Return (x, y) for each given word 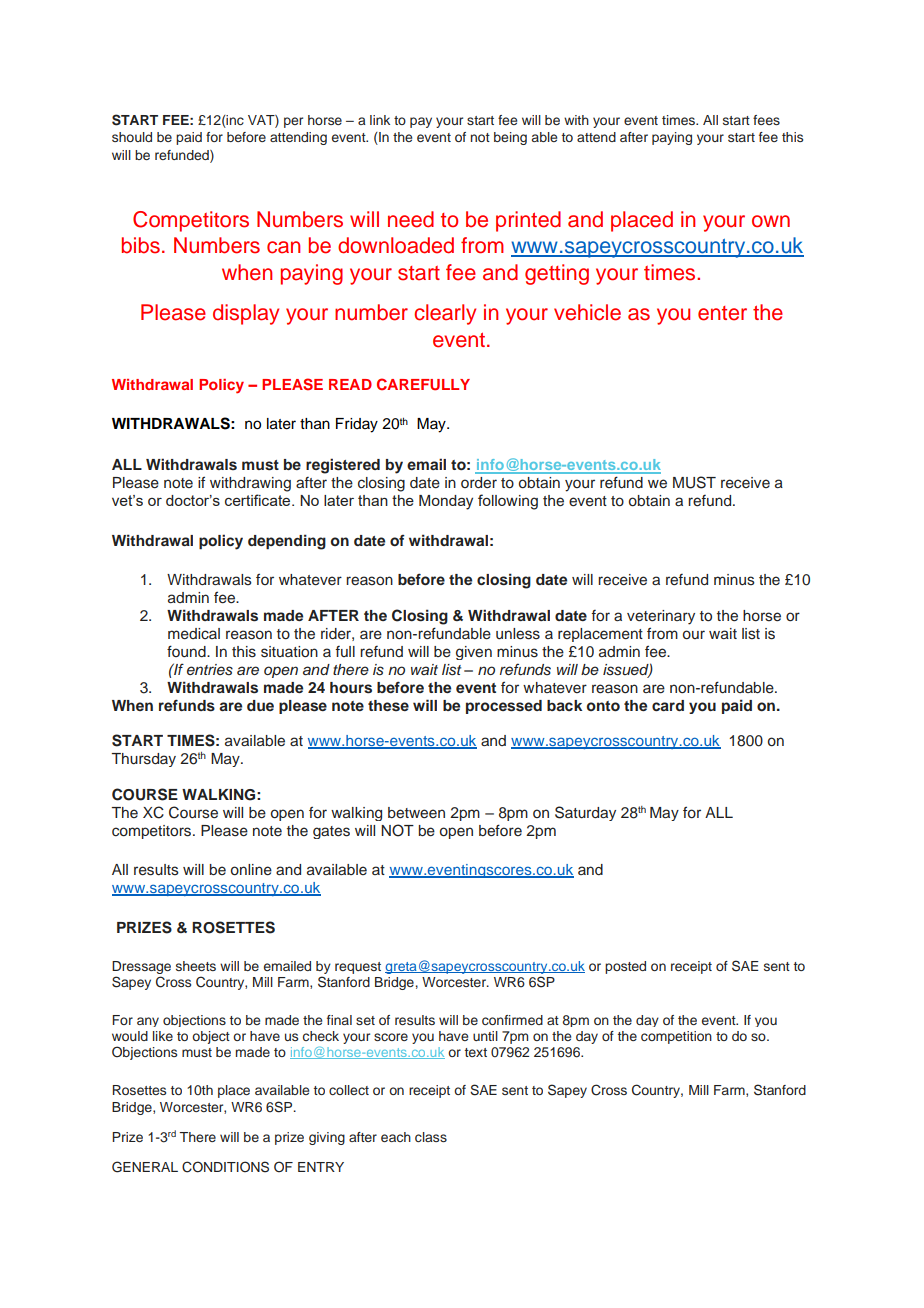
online (251, 870)
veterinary (661, 617)
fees (766, 120)
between (416, 813)
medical (194, 634)
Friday (357, 425)
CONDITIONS (225, 1167)
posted (625, 967)
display (246, 314)
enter (722, 313)
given (474, 653)
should (132, 137)
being (510, 138)
